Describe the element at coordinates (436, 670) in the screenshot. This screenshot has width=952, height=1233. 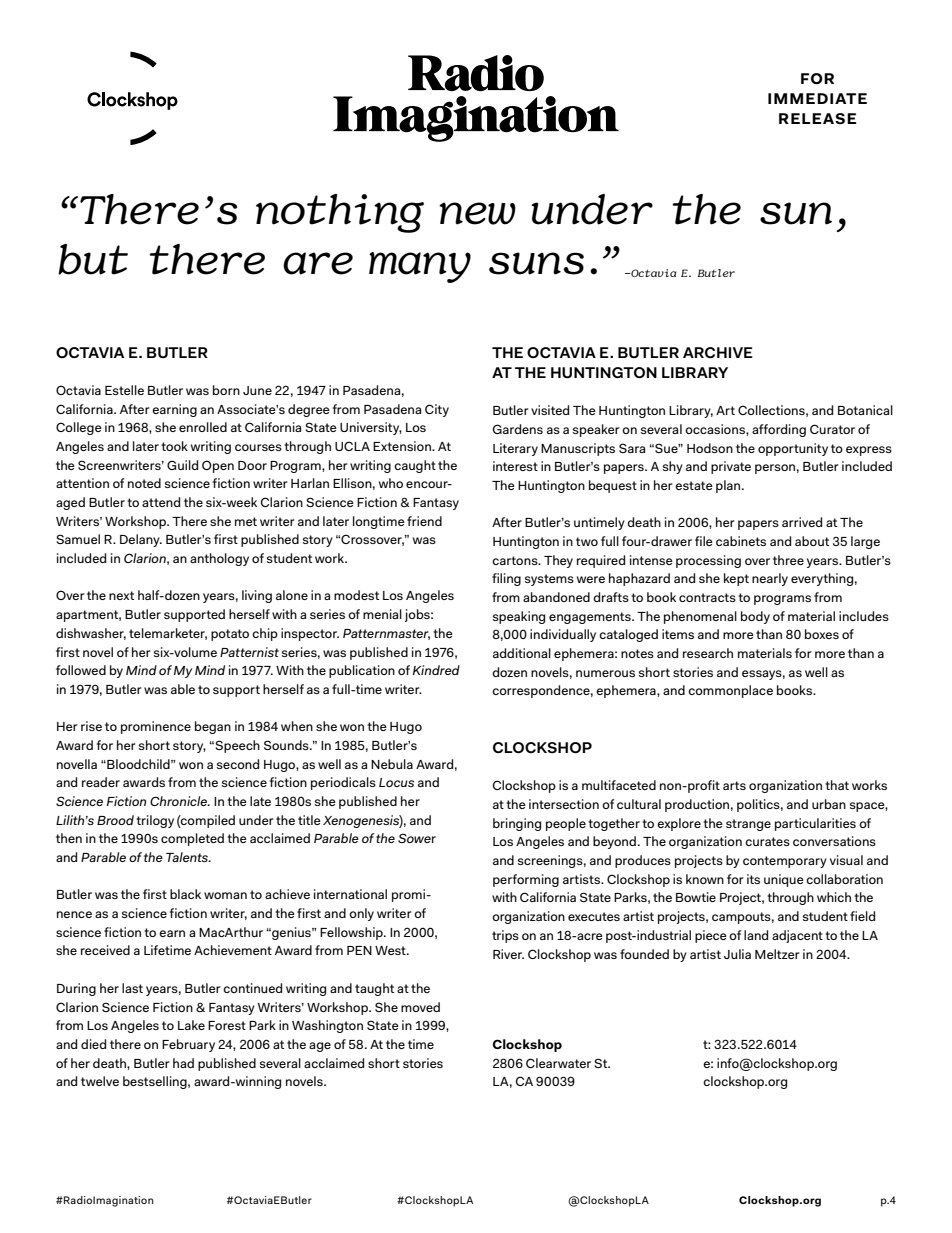
I see `Kindred` at that location.
